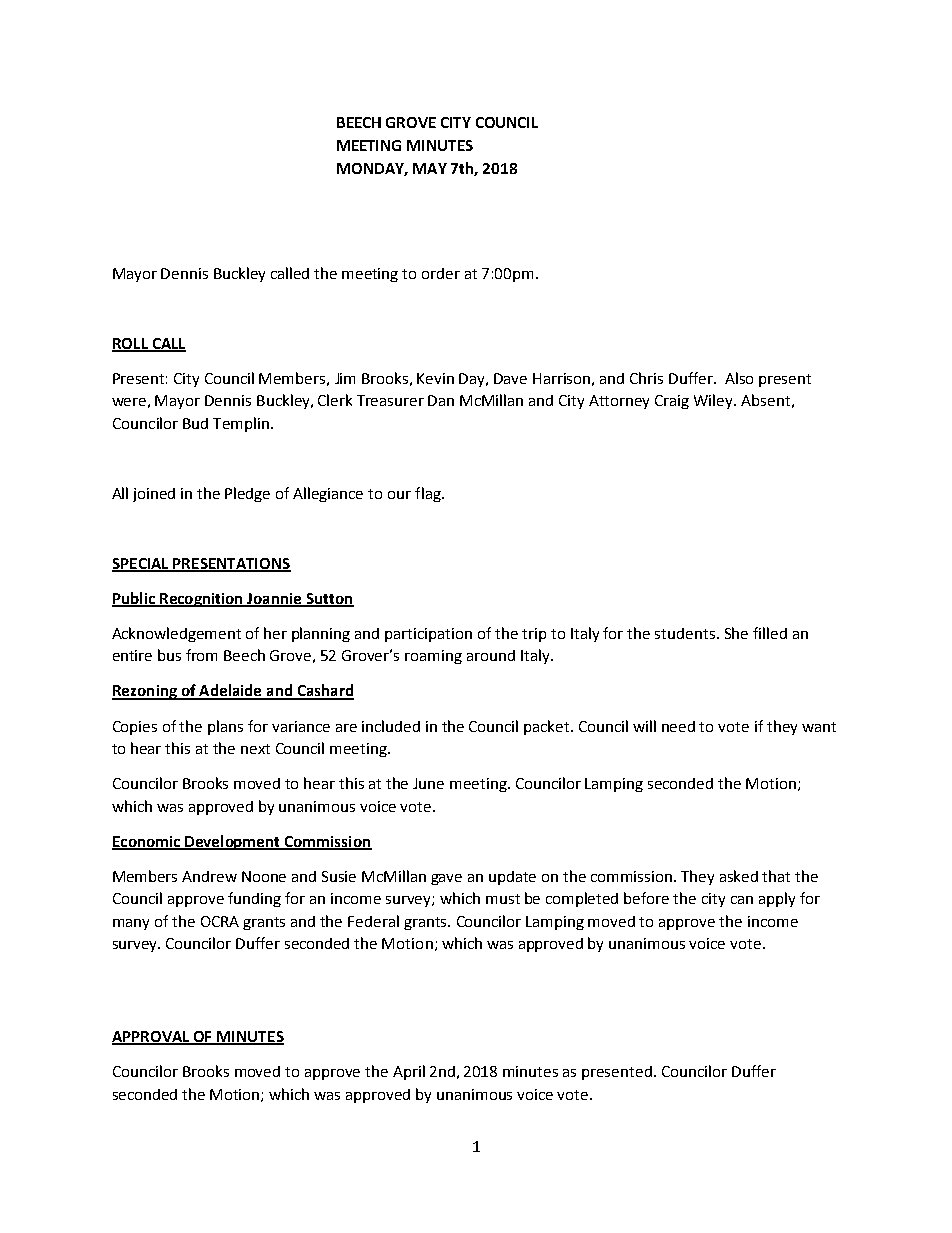 The height and width of the screenshot is (1233, 952). What do you see at coordinates (446, 879) in the screenshot?
I see `gave` at bounding box center [446, 879].
